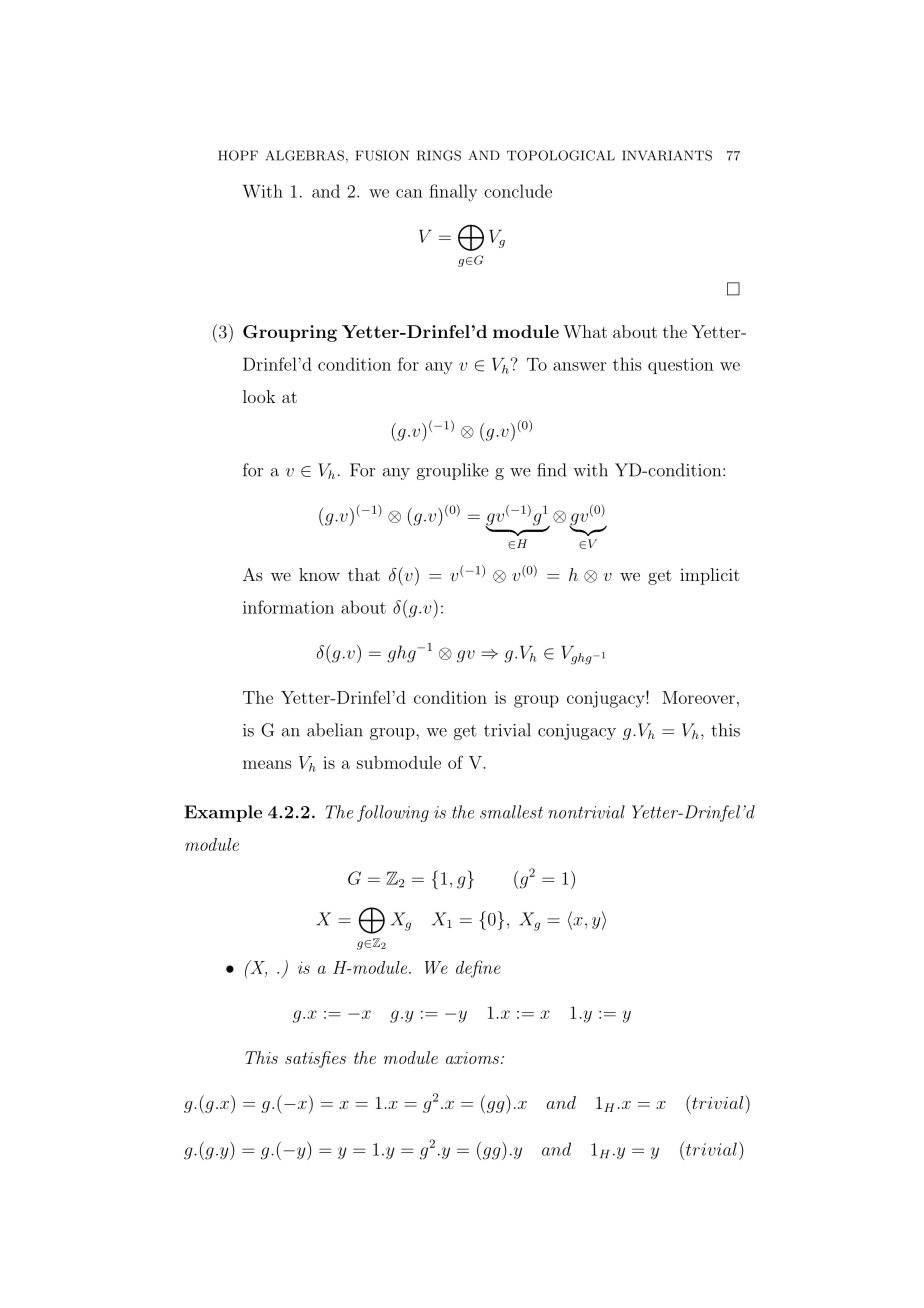 The width and height of the screenshot is (924, 1308). I want to click on find, so click(551, 470).
